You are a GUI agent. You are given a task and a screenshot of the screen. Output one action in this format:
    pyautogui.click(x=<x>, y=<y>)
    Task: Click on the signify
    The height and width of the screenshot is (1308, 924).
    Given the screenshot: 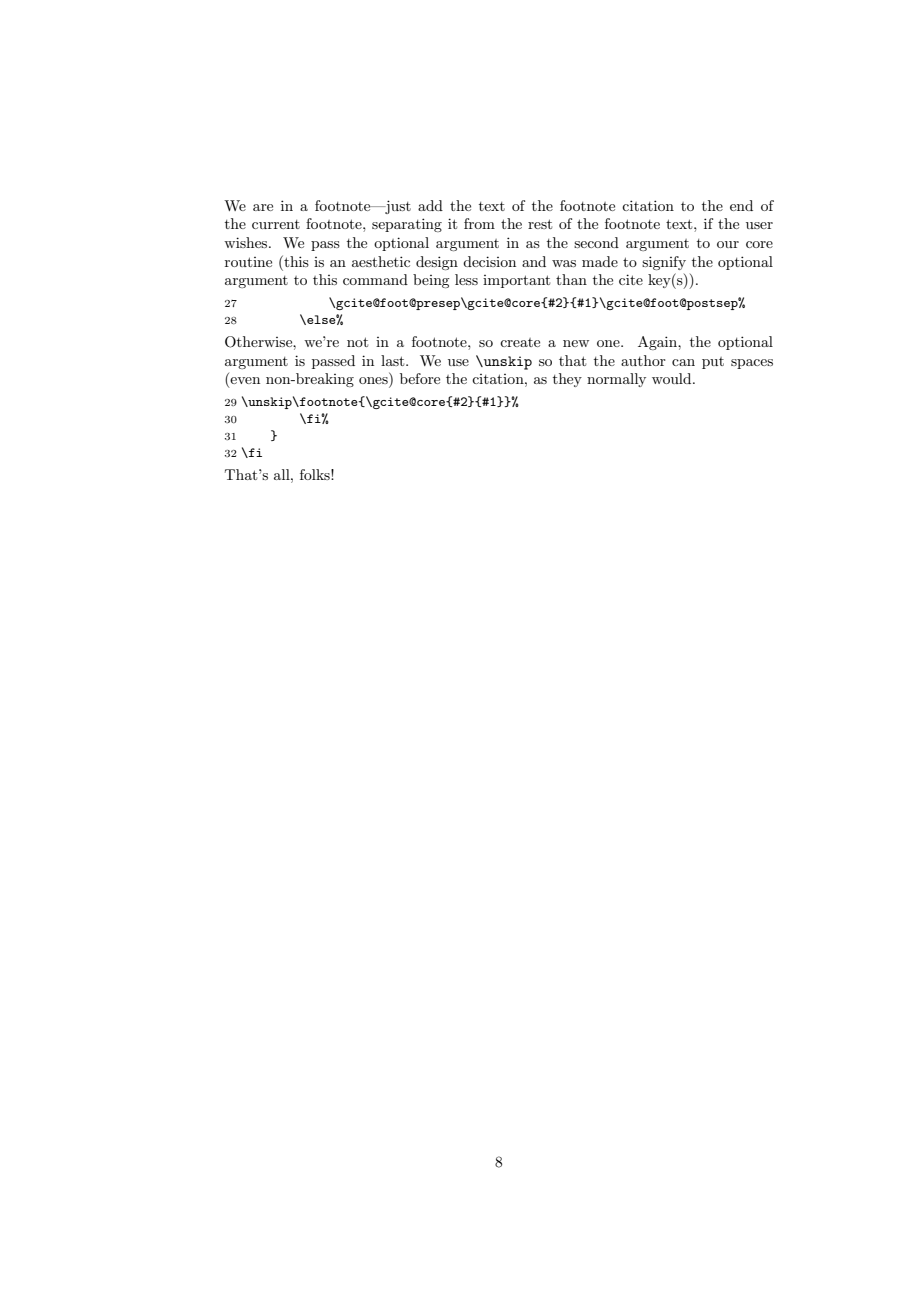 What is the action you would take?
    pyautogui.click(x=664, y=263)
